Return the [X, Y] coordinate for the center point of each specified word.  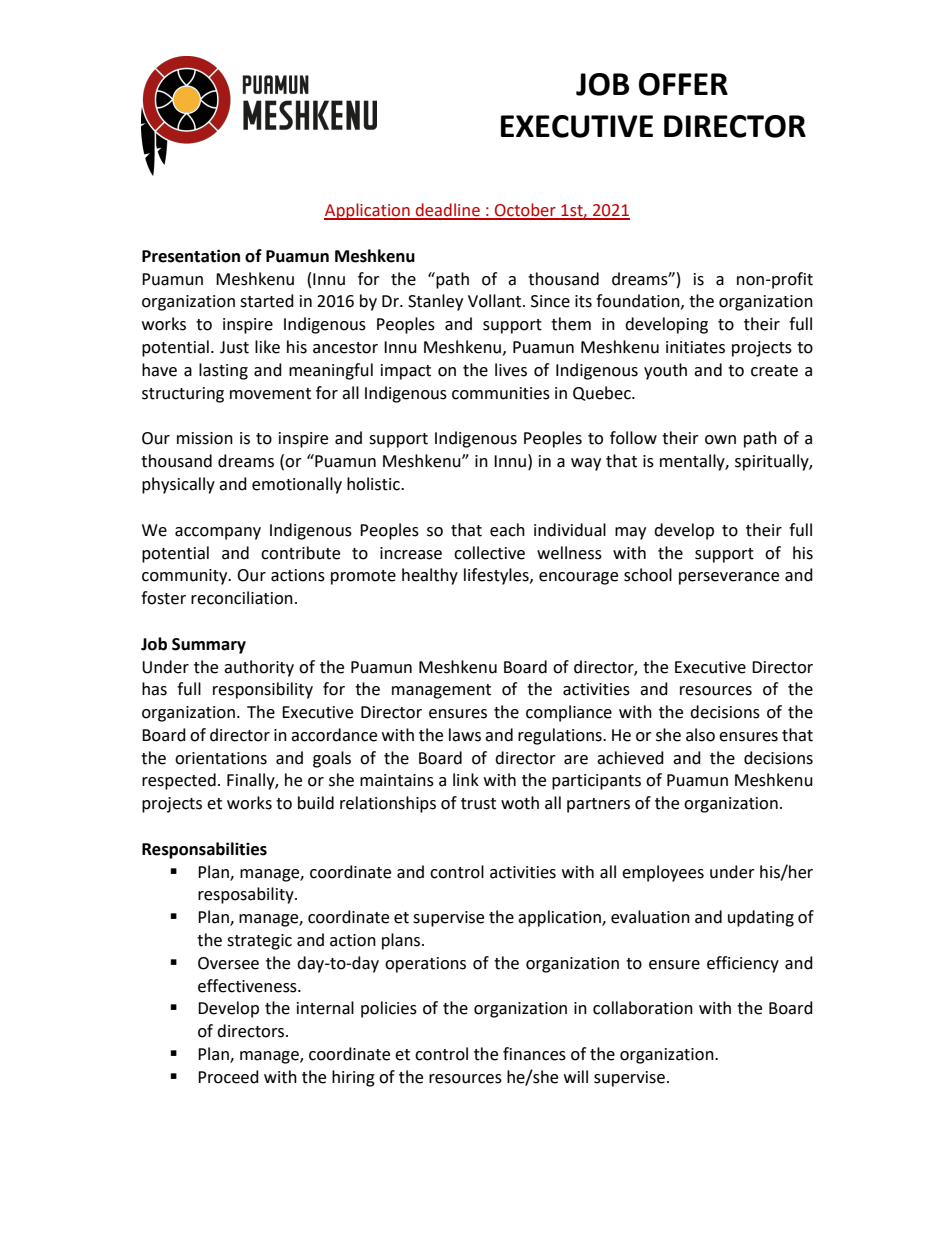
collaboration [643, 1008]
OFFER [683, 84]
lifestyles [497, 576]
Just [234, 347]
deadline [448, 211]
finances [534, 1054]
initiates [695, 347]
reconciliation [242, 598]
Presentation [191, 256]
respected [179, 781]
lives [511, 370]
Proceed [228, 1077]
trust [478, 804]
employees [663, 873]
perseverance [729, 578]
